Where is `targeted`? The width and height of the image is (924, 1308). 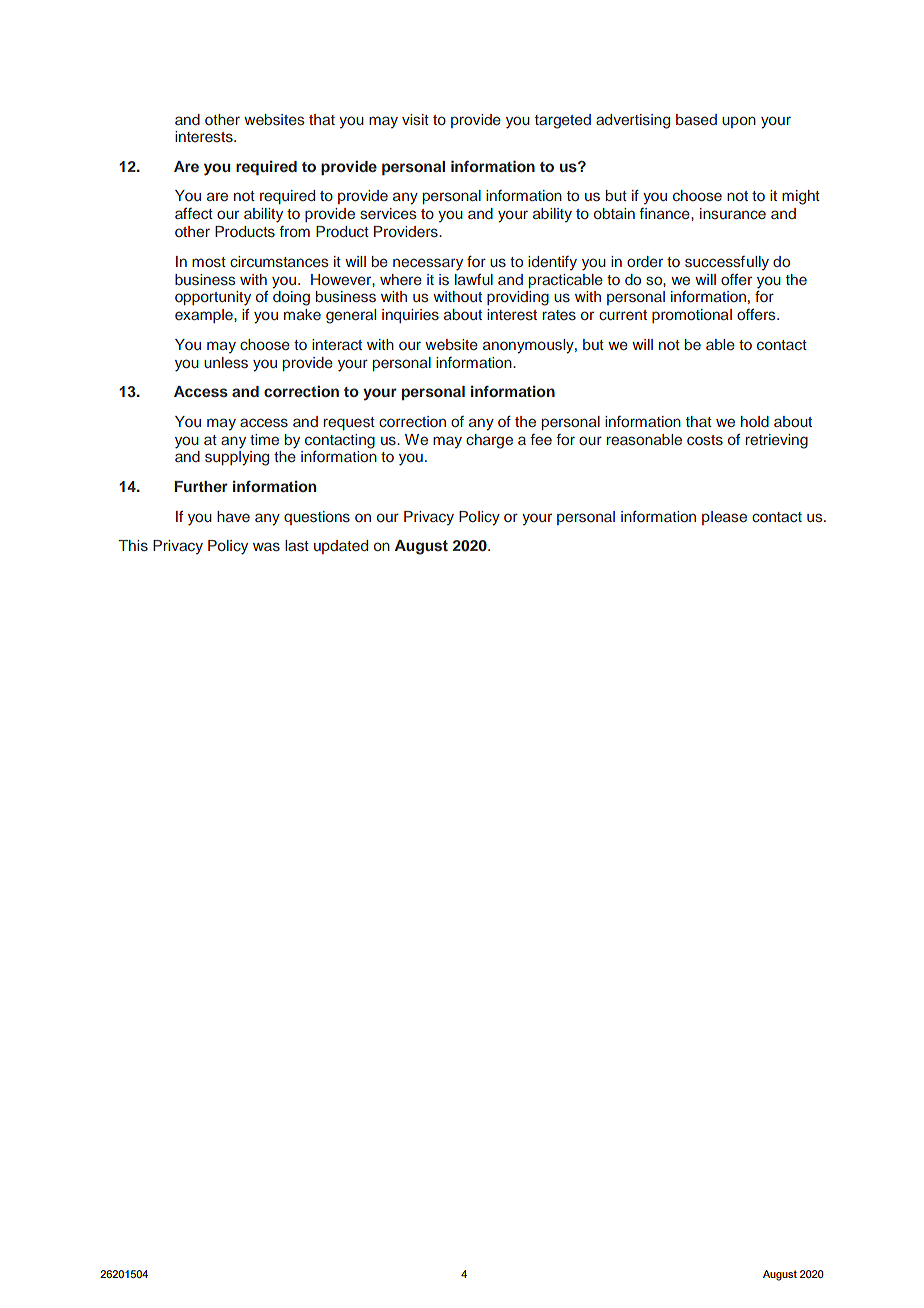
targeted is located at coordinates (563, 121).
